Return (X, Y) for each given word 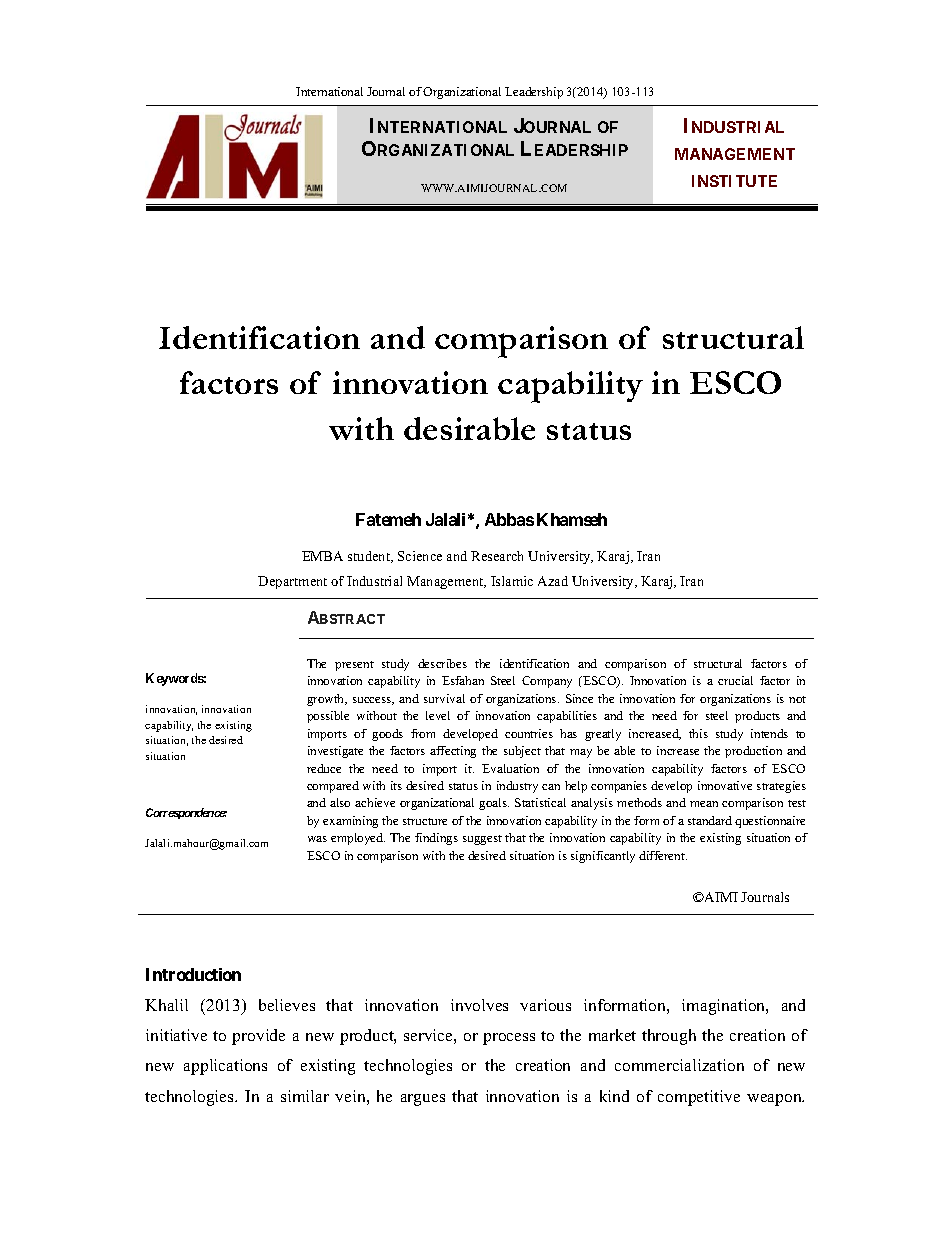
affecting (453, 752)
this (698, 733)
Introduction (193, 974)
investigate (335, 752)
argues (423, 1100)
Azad (553, 581)
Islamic (512, 581)
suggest (482, 840)
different (663, 855)
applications (225, 1067)
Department (292, 582)
